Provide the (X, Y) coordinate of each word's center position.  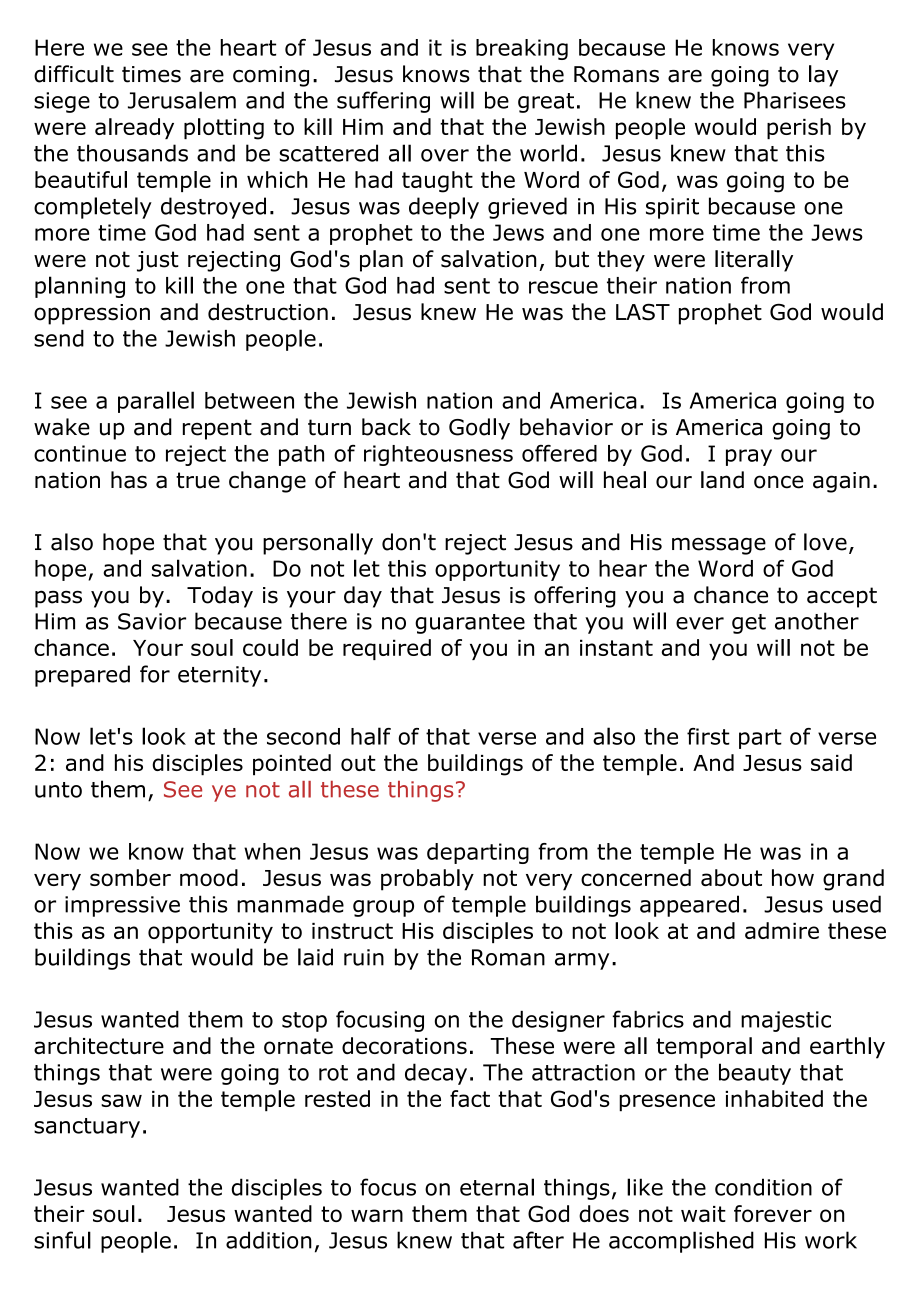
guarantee (470, 624)
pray (749, 457)
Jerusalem (182, 100)
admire (782, 930)
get (749, 624)
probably (427, 880)
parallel (156, 402)
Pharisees (795, 100)
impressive (122, 906)
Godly (479, 429)
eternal (497, 1187)
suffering (383, 102)
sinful (62, 1240)
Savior (152, 621)
